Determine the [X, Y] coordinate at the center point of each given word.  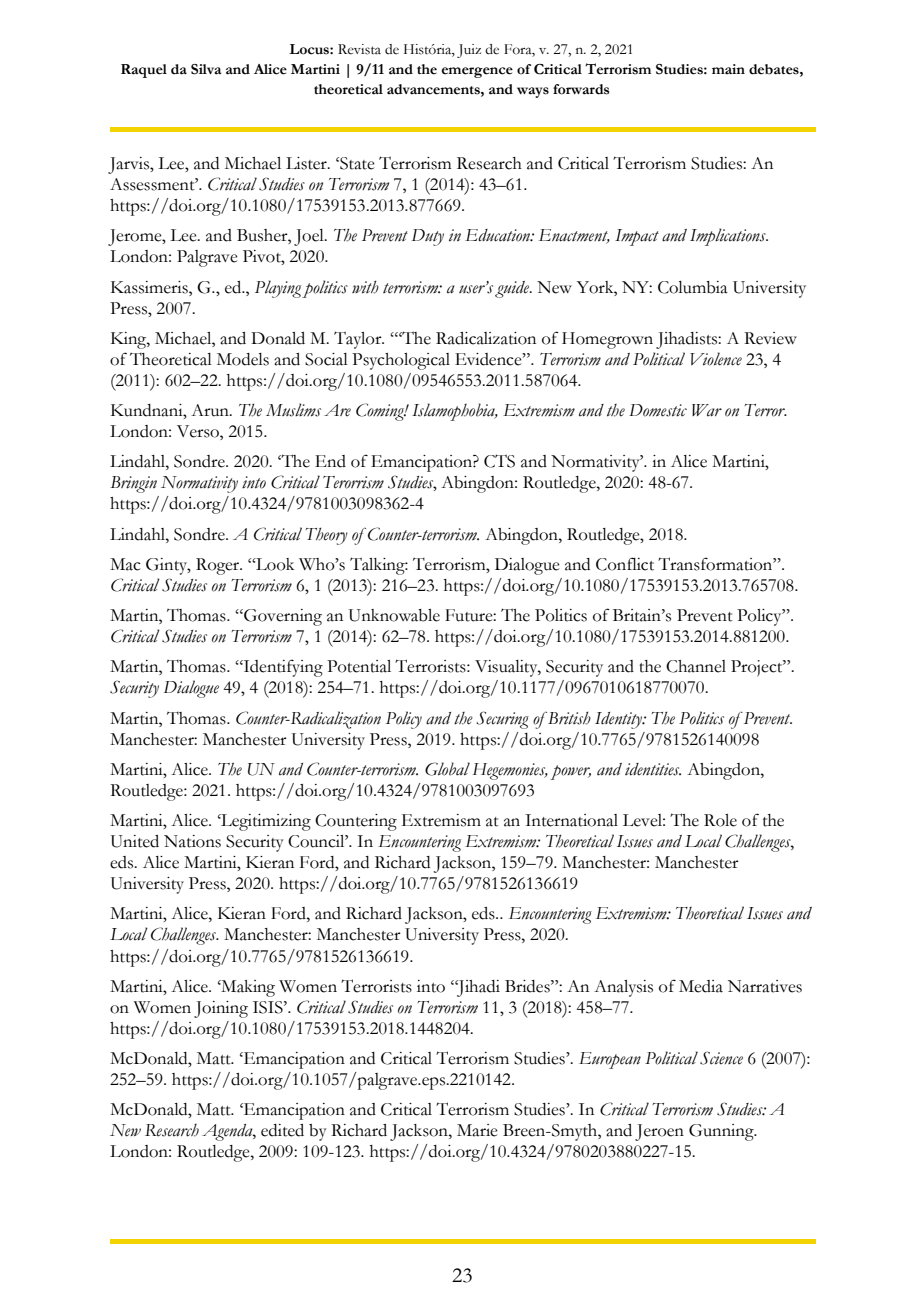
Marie [477, 1130]
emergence [477, 72]
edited [282, 1130]
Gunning [722, 1132]
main [728, 69]
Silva [206, 69]
